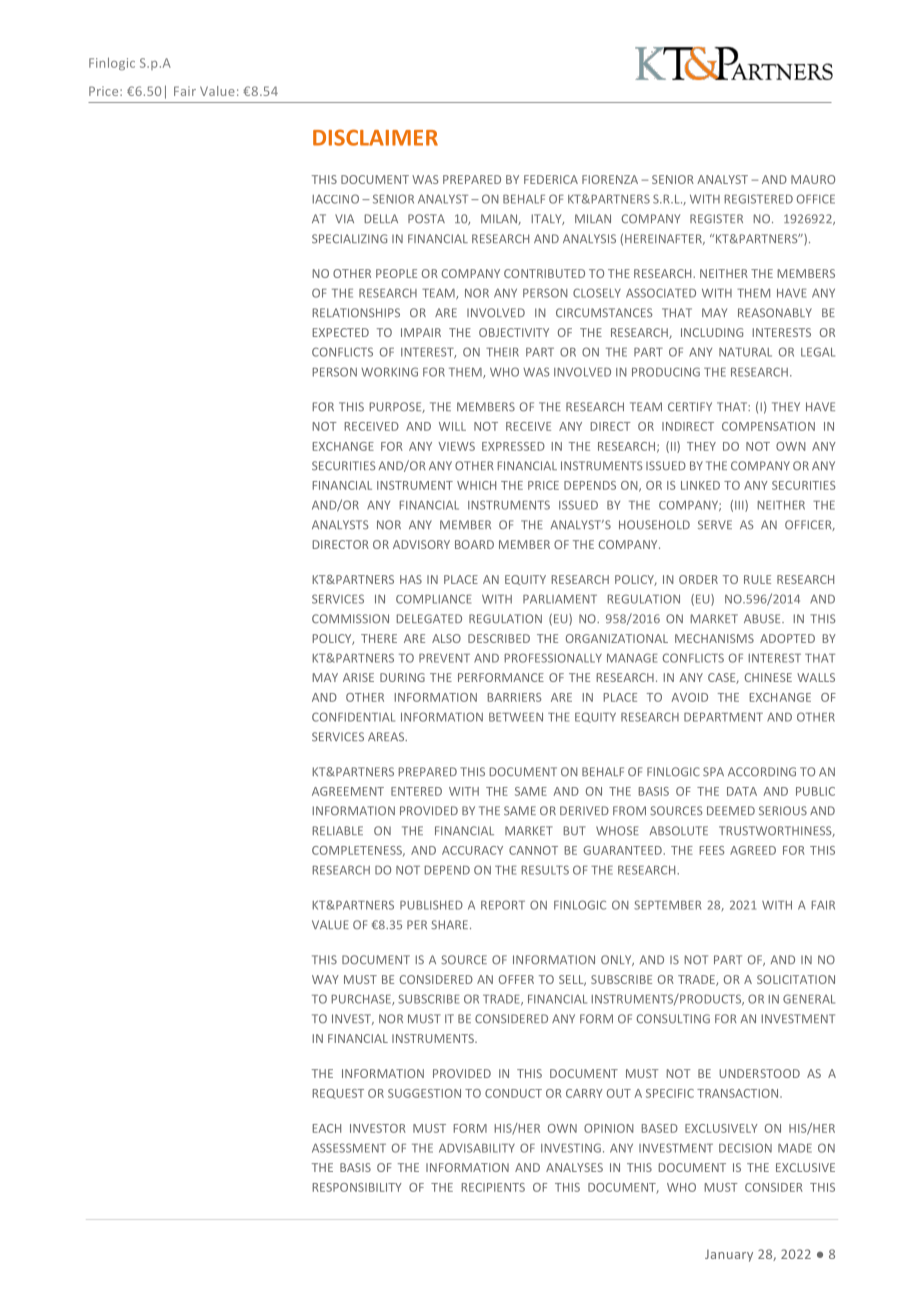  What do you see at coordinates (402, 677) in the screenshot?
I see `DURING` at bounding box center [402, 677].
